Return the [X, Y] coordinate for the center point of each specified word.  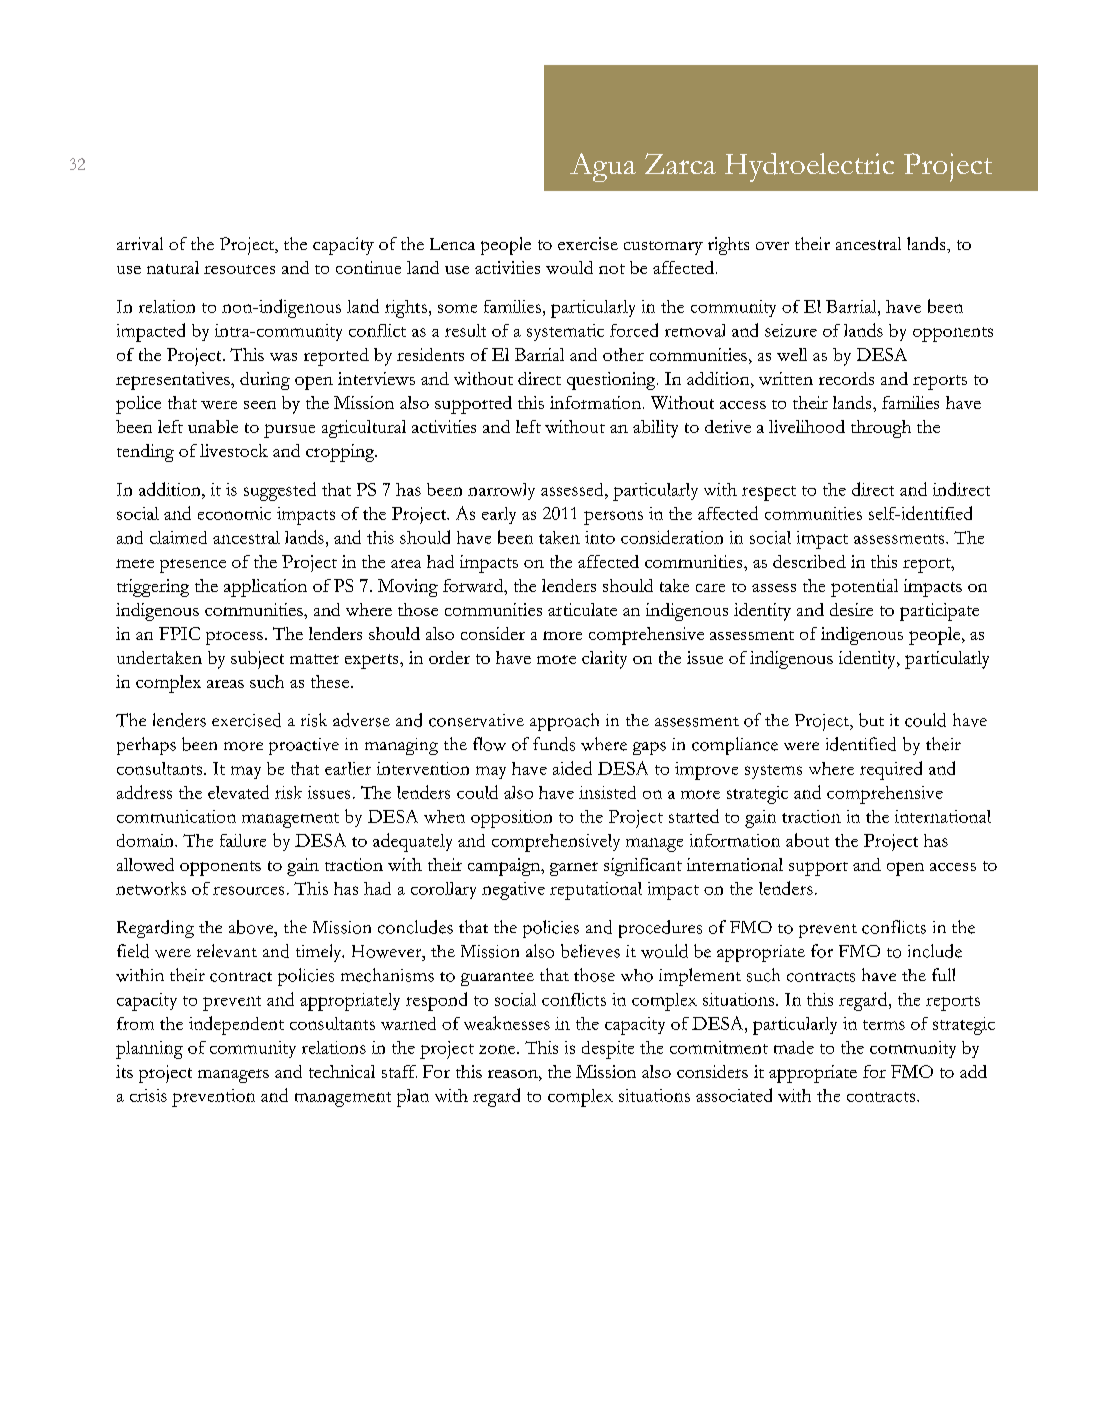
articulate [582, 609]
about [807, 840]
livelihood [807, 426]
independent [236, 1025]
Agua [603, 167]
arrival [140, 243]
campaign [505, 867]
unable [213, 426]
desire [851, 609]
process [234, 638]
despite [608, 1050]
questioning [612, 381]
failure [243, 840]
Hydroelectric [809, 167]
